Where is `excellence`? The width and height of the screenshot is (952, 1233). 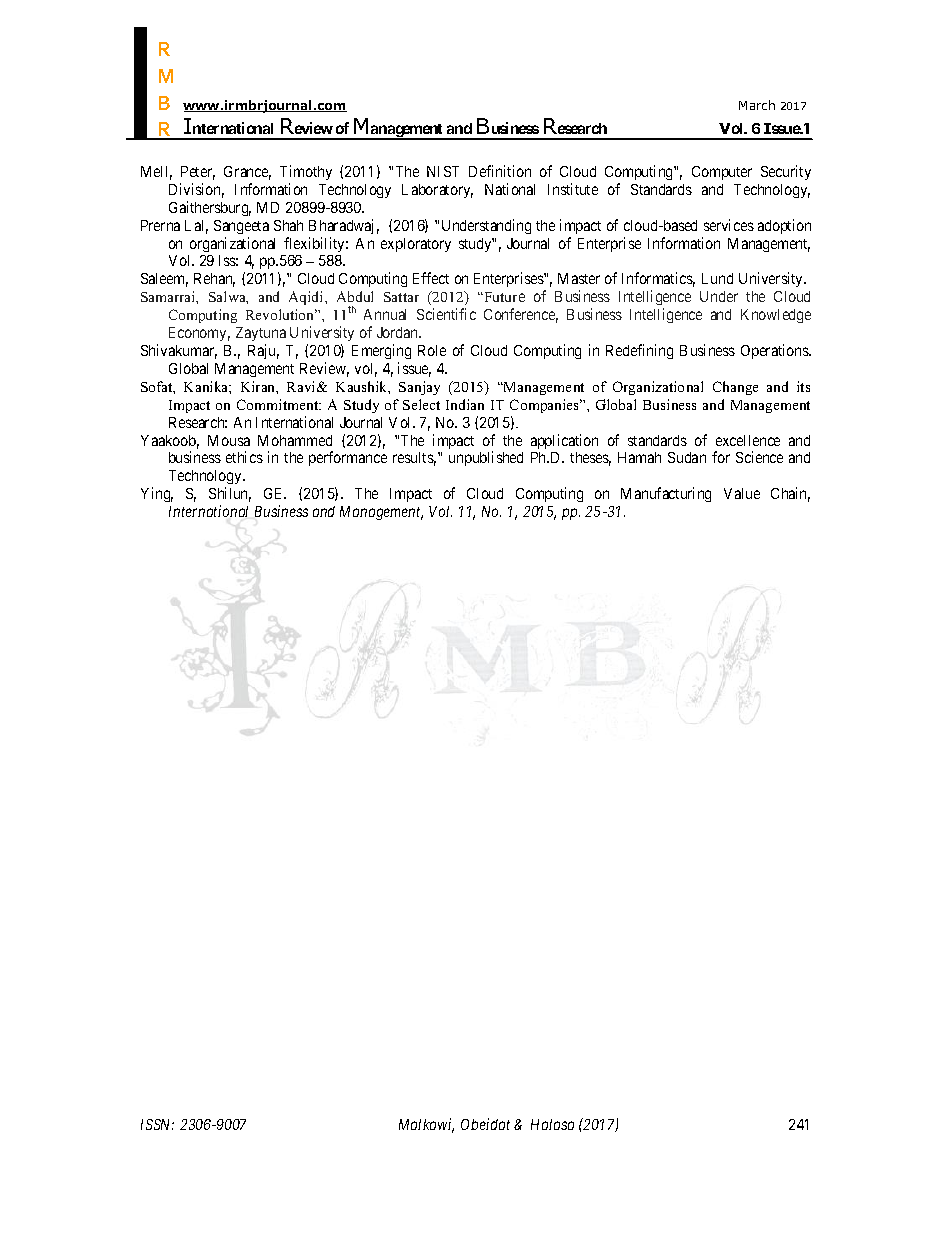 excellence is located at coordinates (748, 440).
